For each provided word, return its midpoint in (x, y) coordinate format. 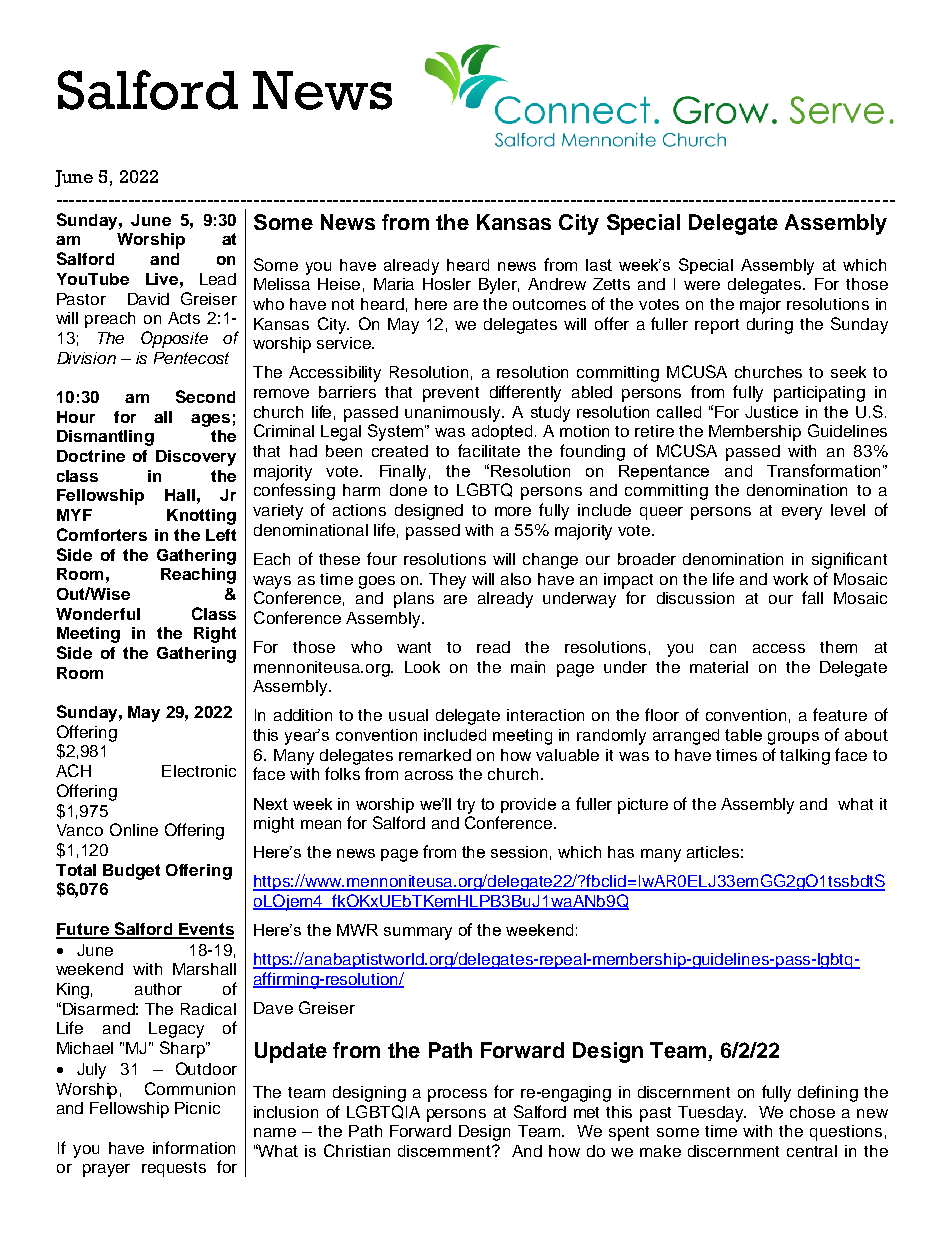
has (621, 852)
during (770, 326)
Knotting (201, 517)
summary (418, 933)
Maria (394, 284)
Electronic (199, 771)
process (457, 1095)
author (158, 989)
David (148, 299)
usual (408, 715)
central (812, 1151)
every (802, 513)
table (743, 735)
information (194, 1147)
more (513, 511)
